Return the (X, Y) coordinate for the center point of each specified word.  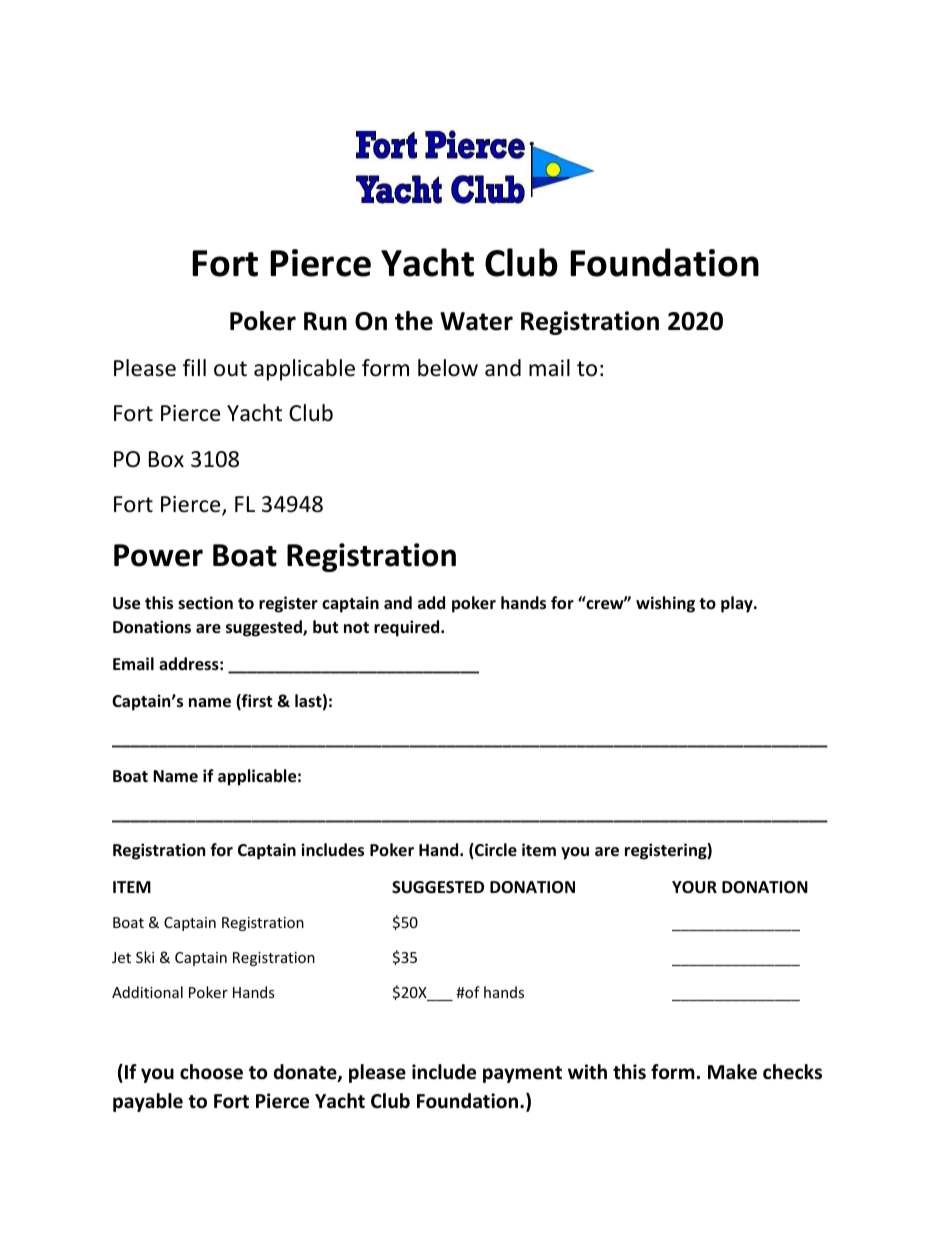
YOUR (694, 887)
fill (194, 367)
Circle (495, 851)
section (205, 603)
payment (522, 1074)
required (408, 628)
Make (732, 1072)
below (448, 368)
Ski (145, 957)
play (738, 604)
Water (476, 321)
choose (211, 1072)
